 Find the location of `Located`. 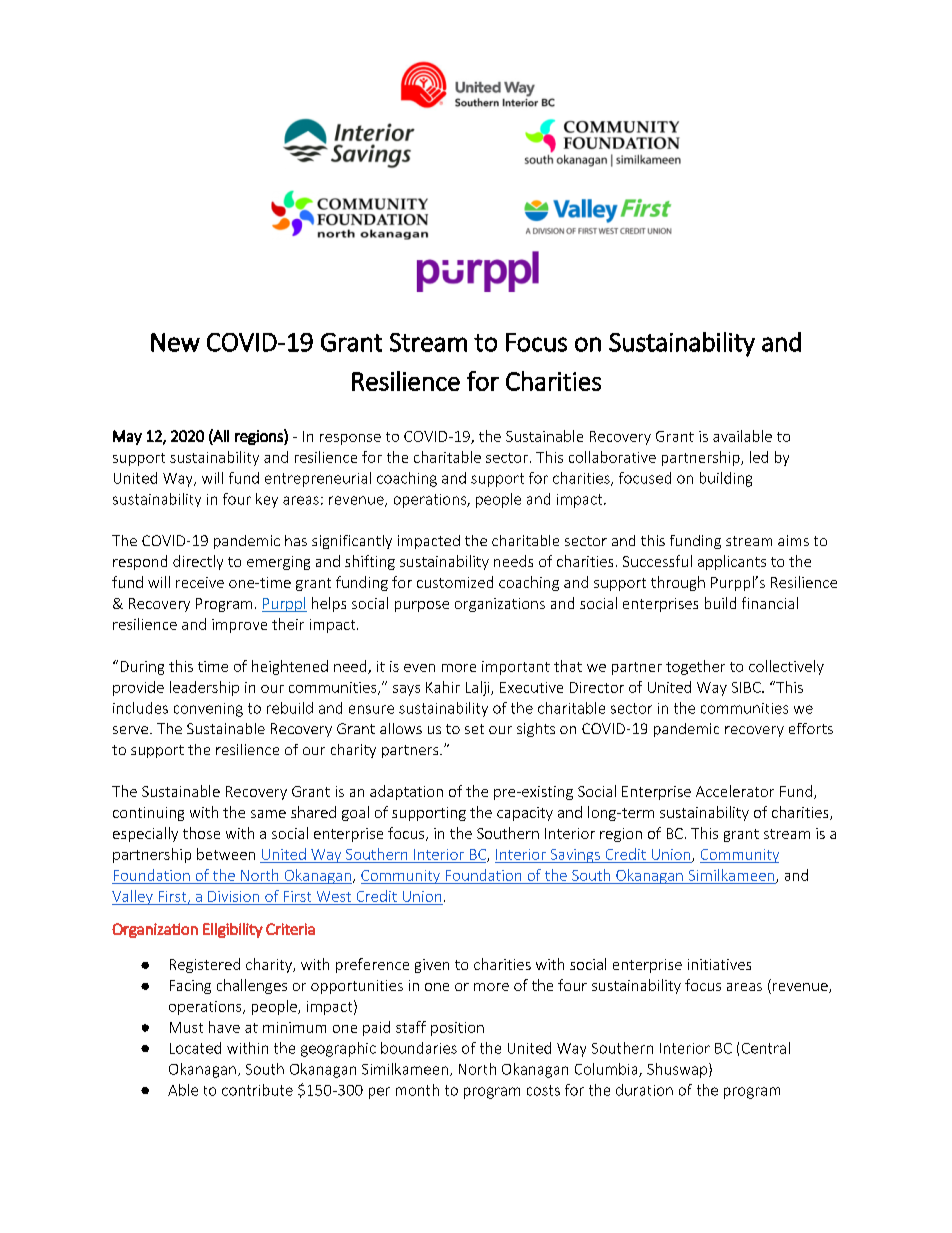

Located is located at coordinates (195, 1048).
